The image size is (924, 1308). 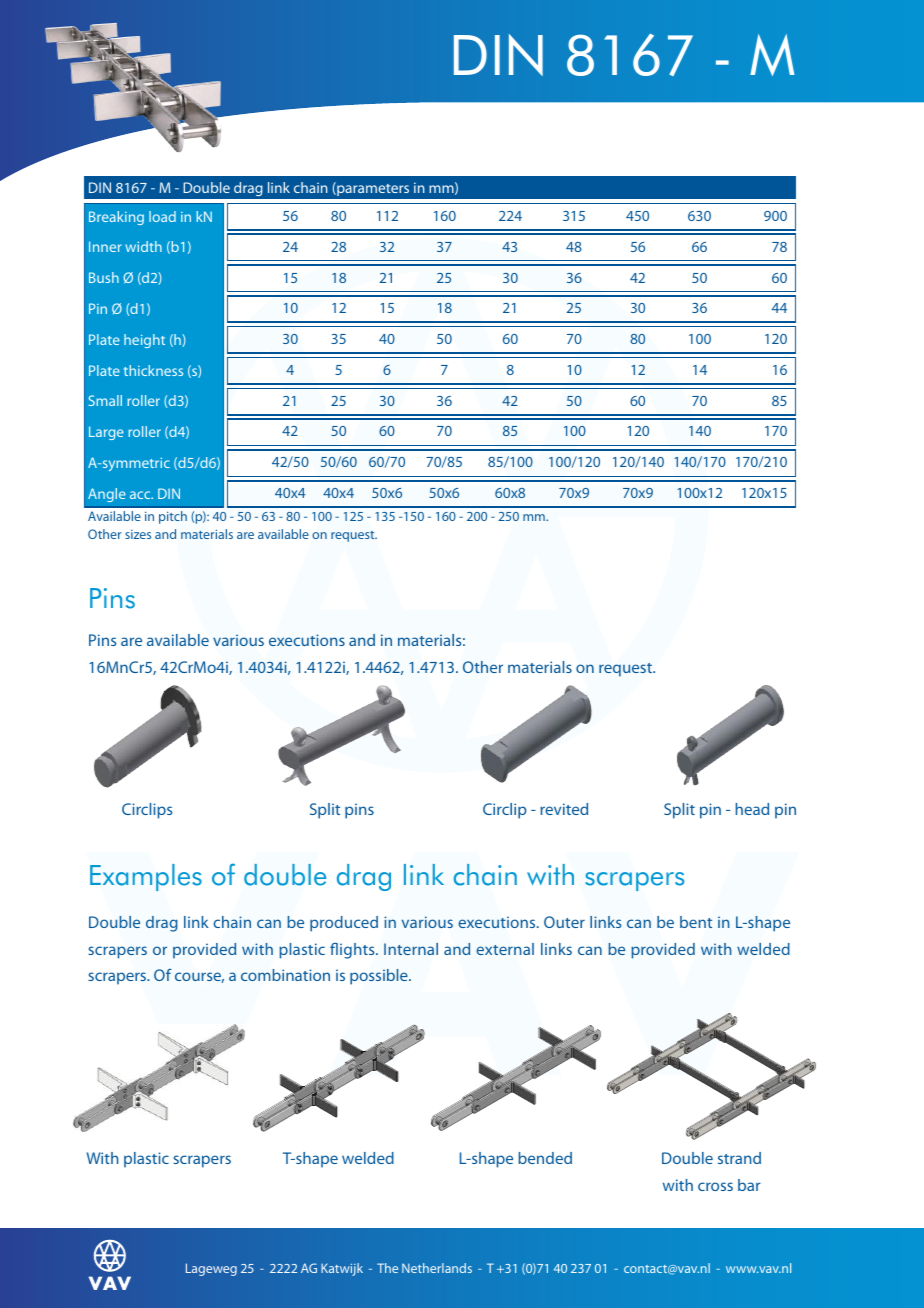 What do you see at coordinates (146, 877) in the screenshot?
I see `Examples` at bounding box center [146, 877].
